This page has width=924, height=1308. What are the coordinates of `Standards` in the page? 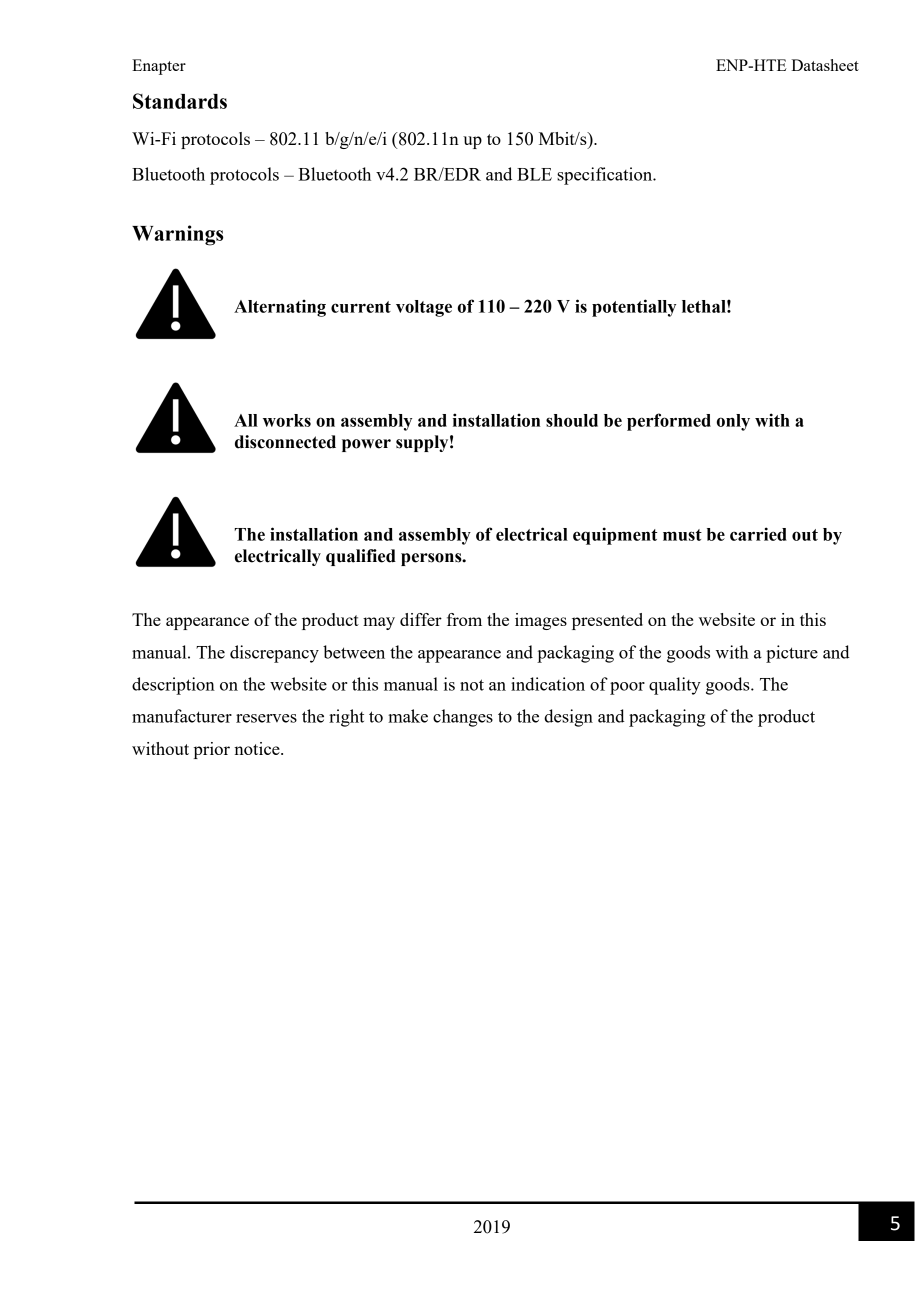 It's located at (180, 101).
